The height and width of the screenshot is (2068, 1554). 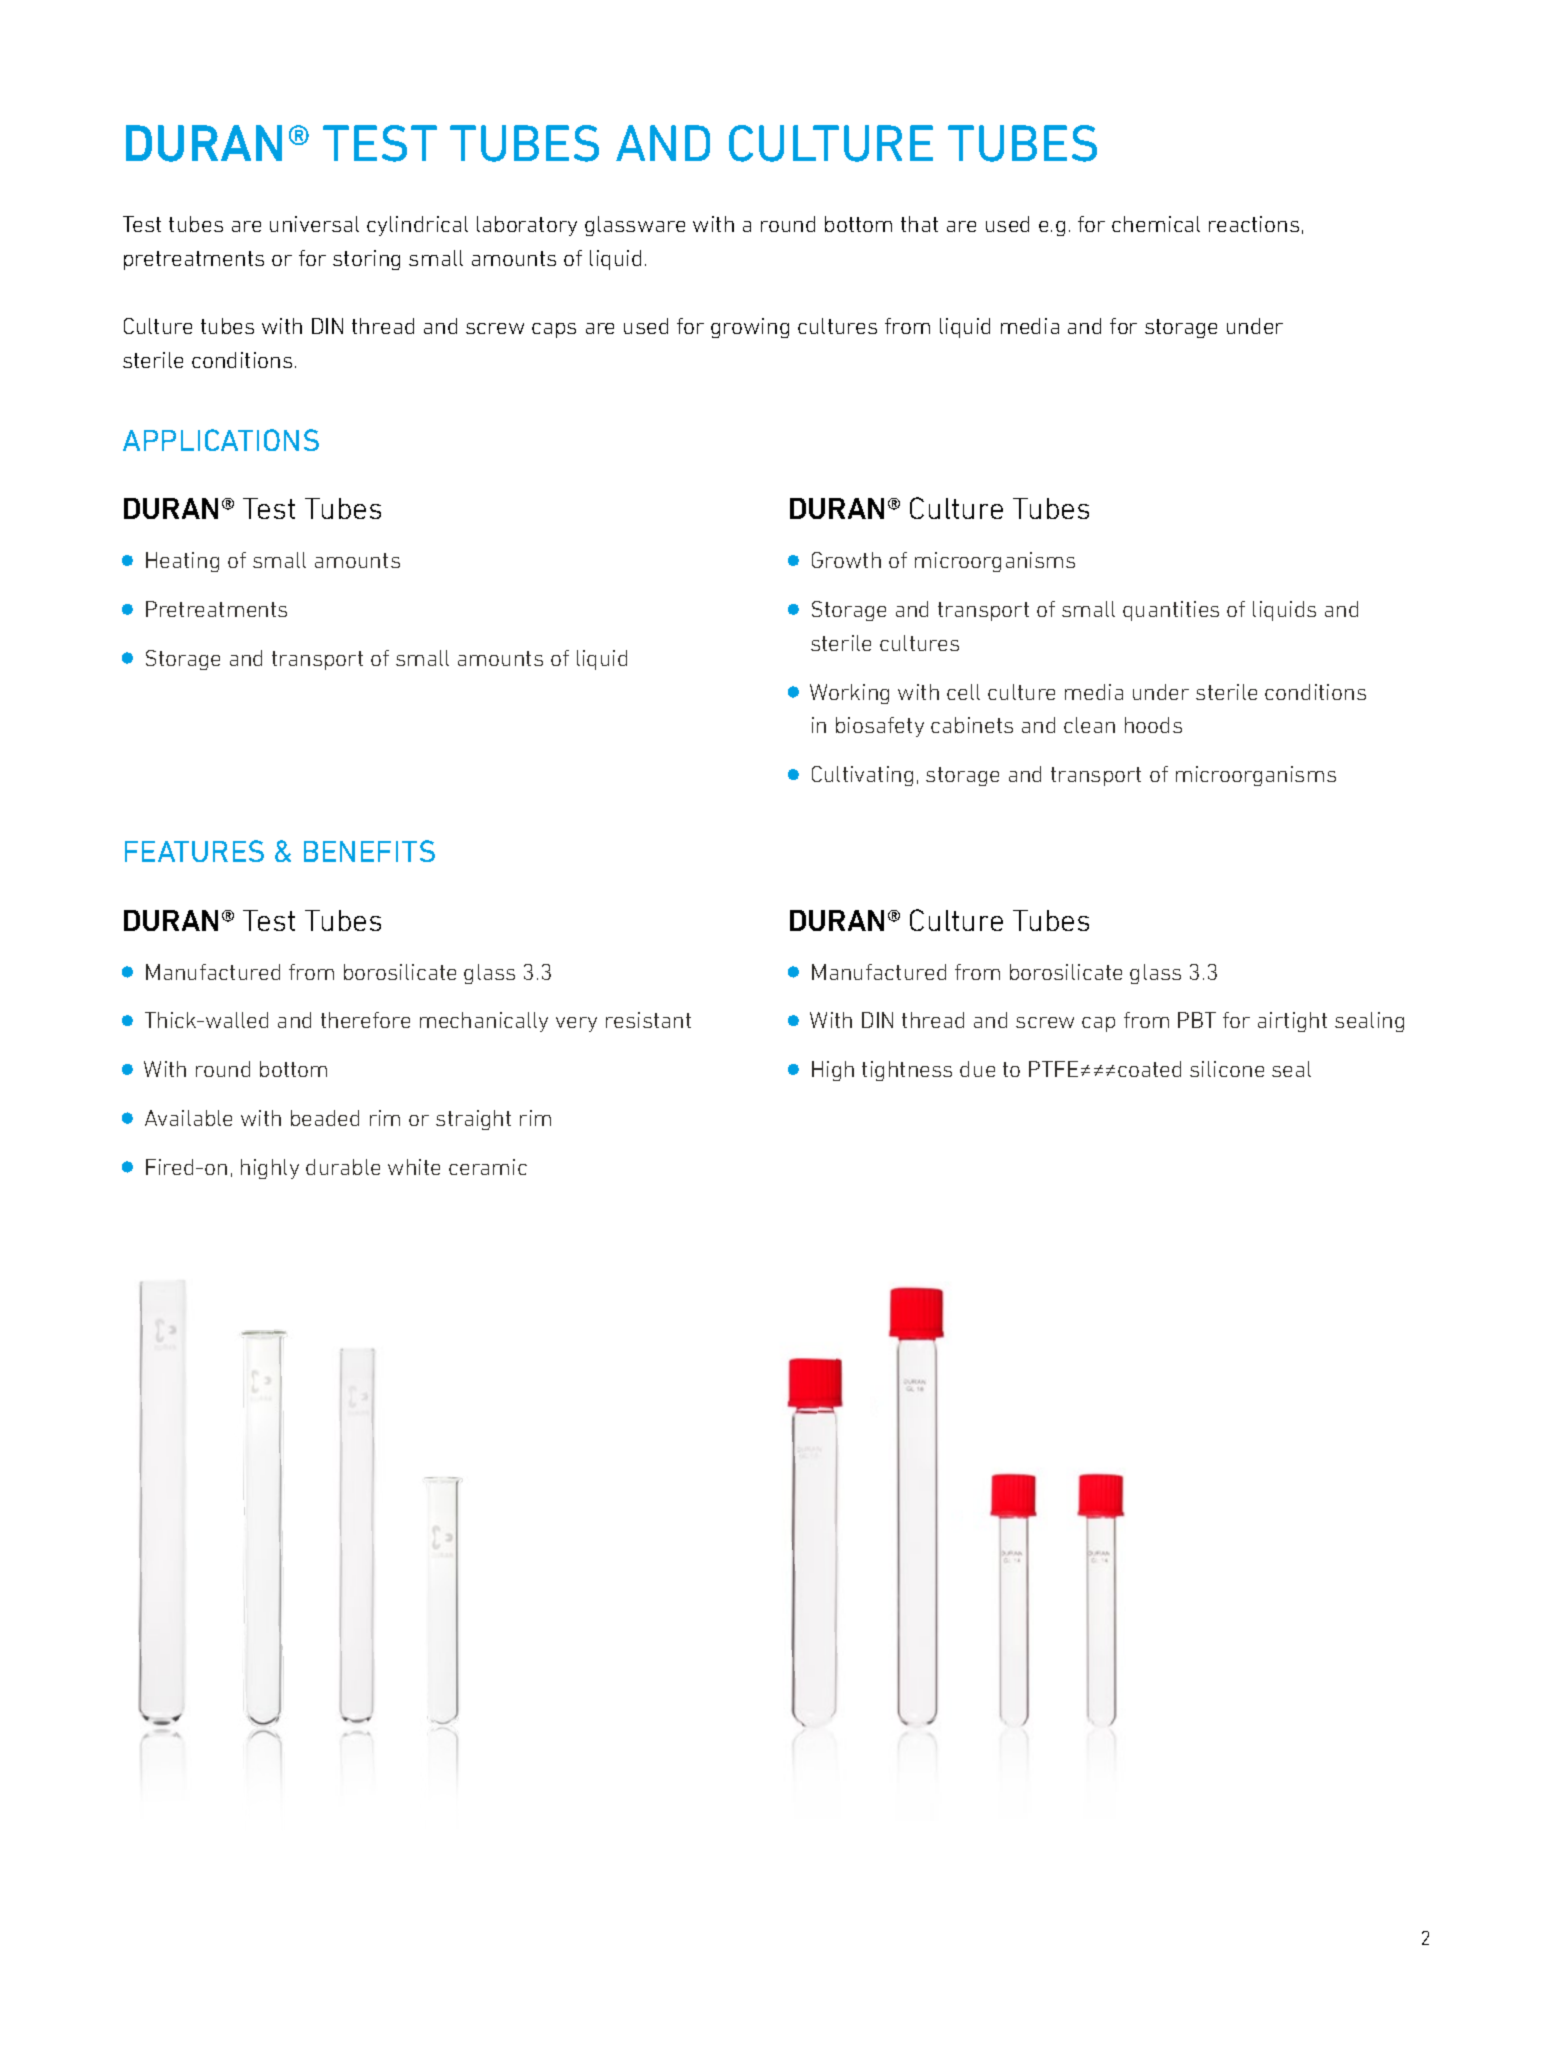 I want to click on Growth, so click(x=846, y=560).
